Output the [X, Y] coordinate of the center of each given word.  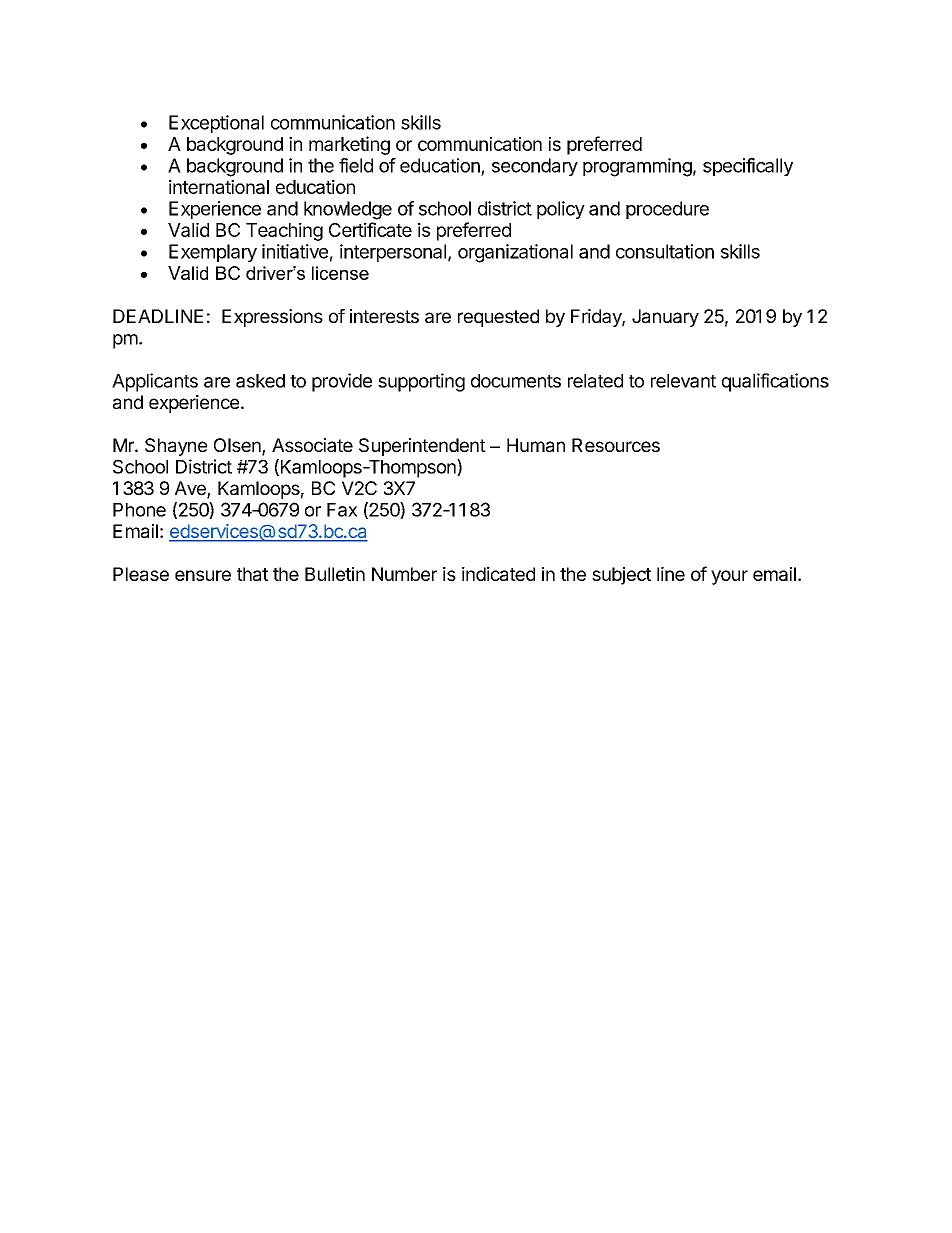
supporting [421, 382]
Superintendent [422, 447]
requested [498, 318]
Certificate [370, 229]
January [665, 318]
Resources [616, 445]
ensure [203, 575]
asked [260, 381]
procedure [667, 210]
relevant [683, 381]
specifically [748, 167]
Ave [191, 489]
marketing [349, 145]
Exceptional [216, 124]
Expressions [272, 318]
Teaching [284, 231]
